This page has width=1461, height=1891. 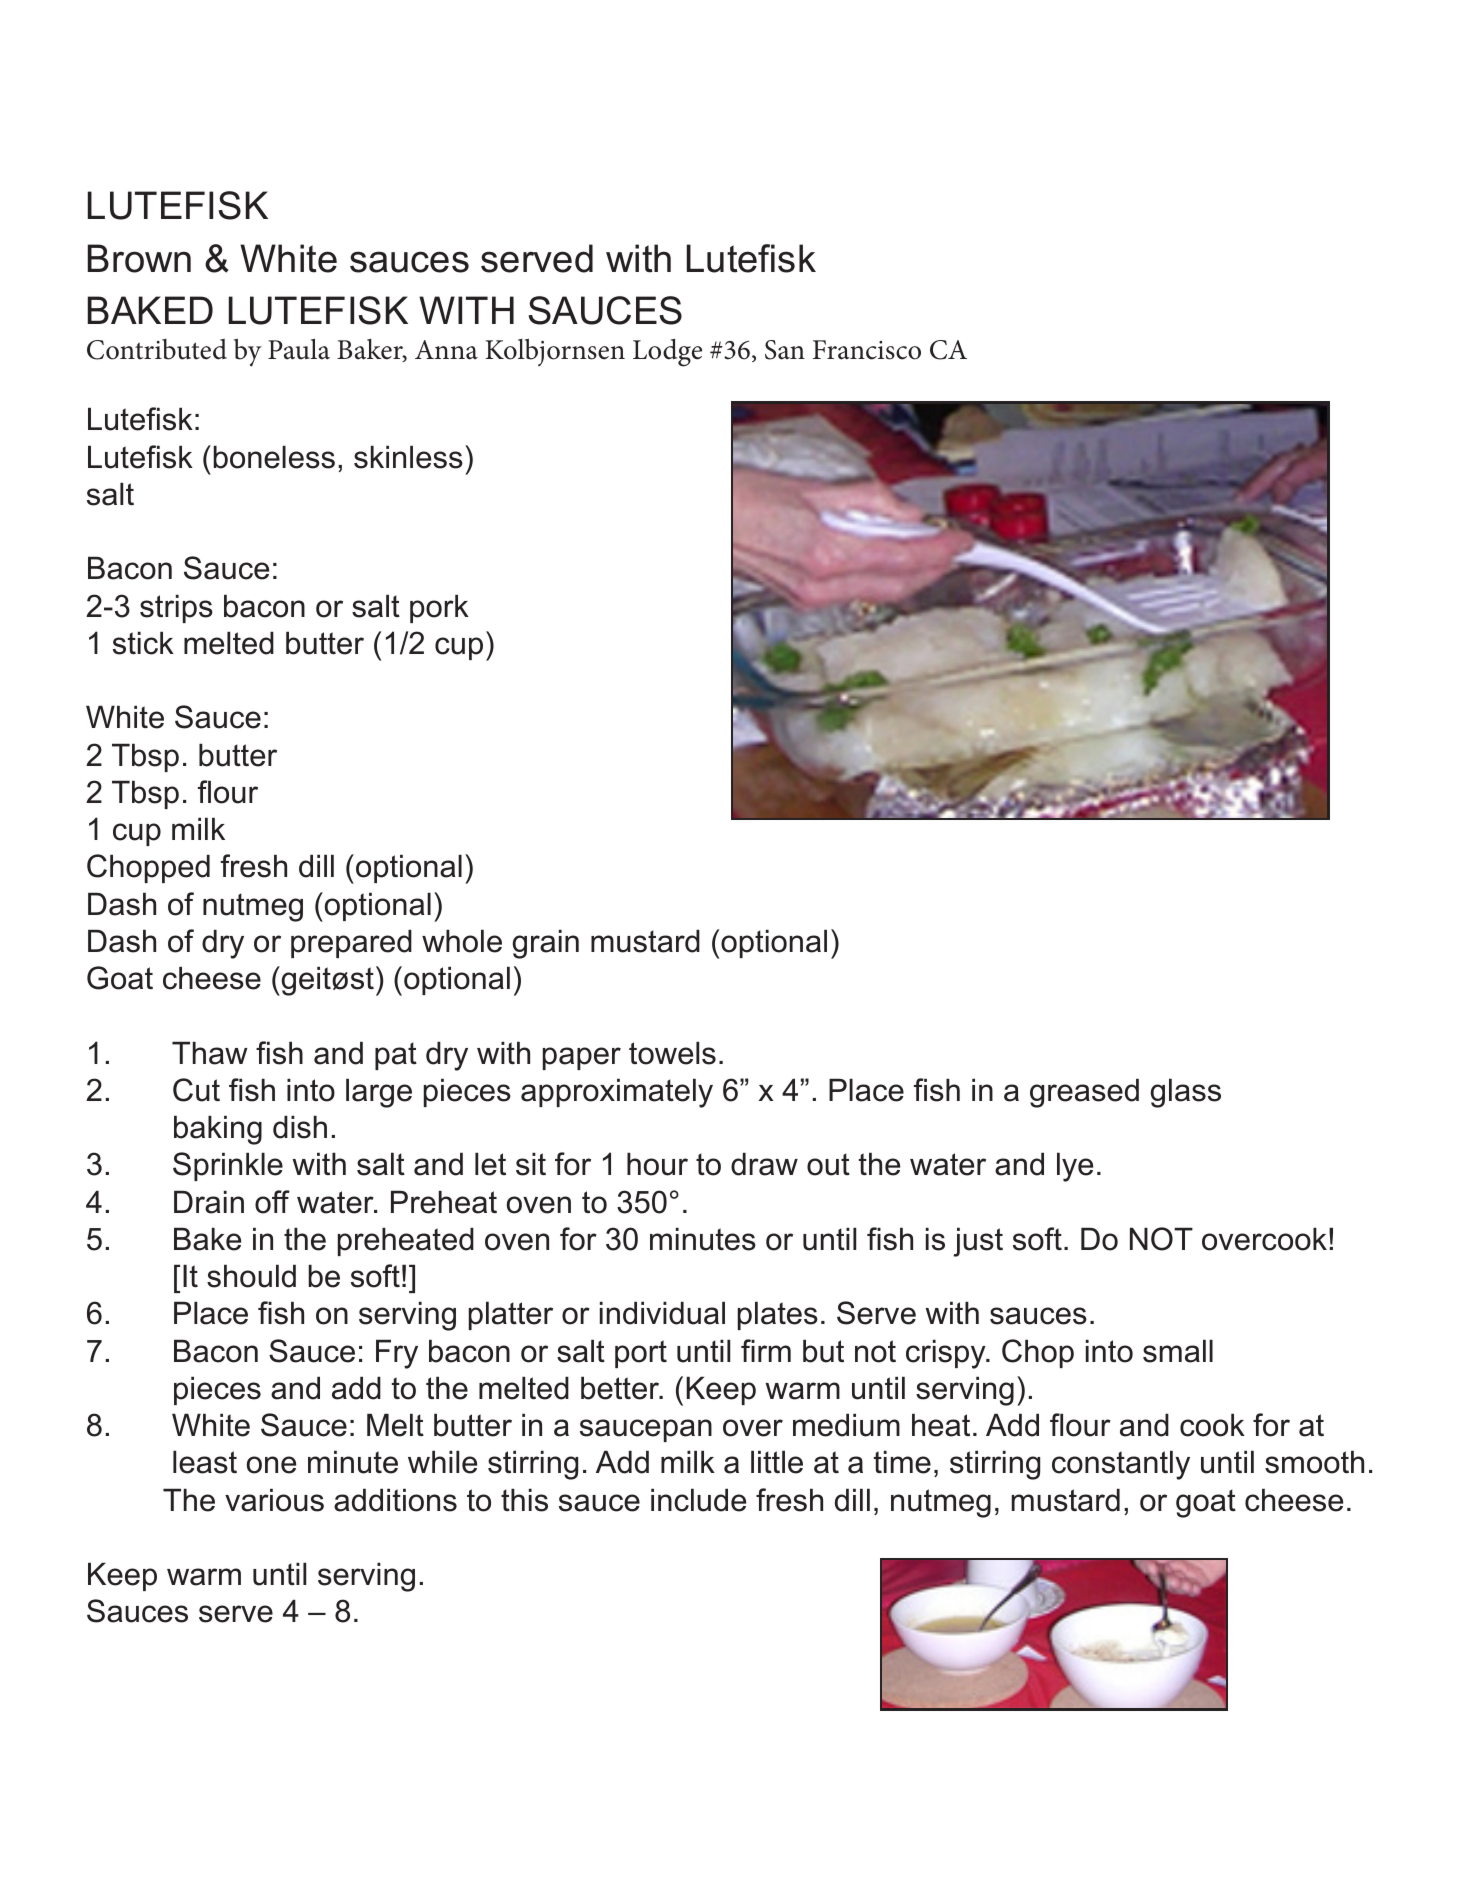 I want to click on prepared, so click(x=351, y=943).
